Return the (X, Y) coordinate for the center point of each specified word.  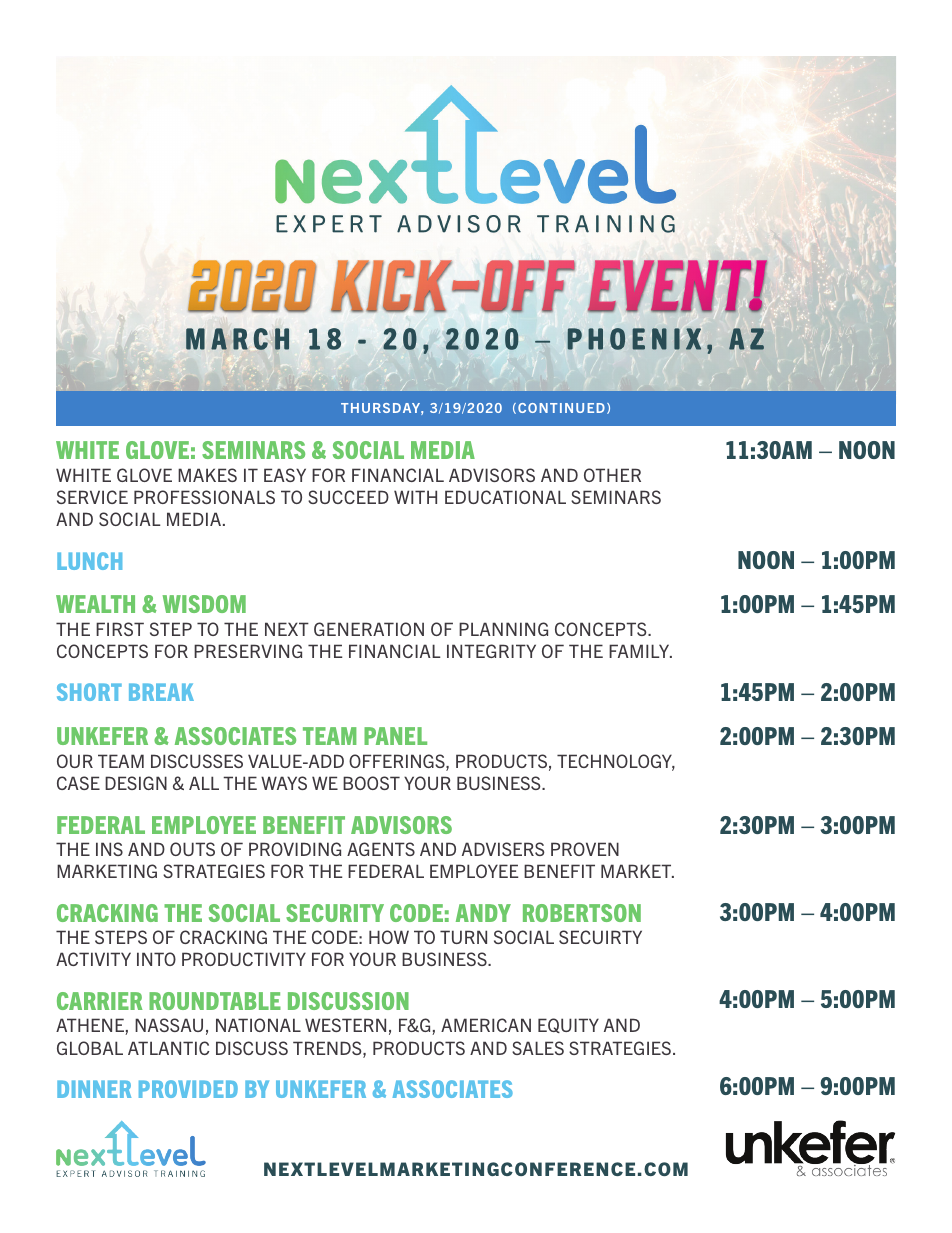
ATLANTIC (169, 1048)
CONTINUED (561, 408)
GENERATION (369, 629)
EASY (285, 475)
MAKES (207, 475)
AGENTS (381, 849)
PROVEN (585, 849)
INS (109, 849)
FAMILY (640, 651)
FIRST (120, 629)
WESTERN (345, 1025)
